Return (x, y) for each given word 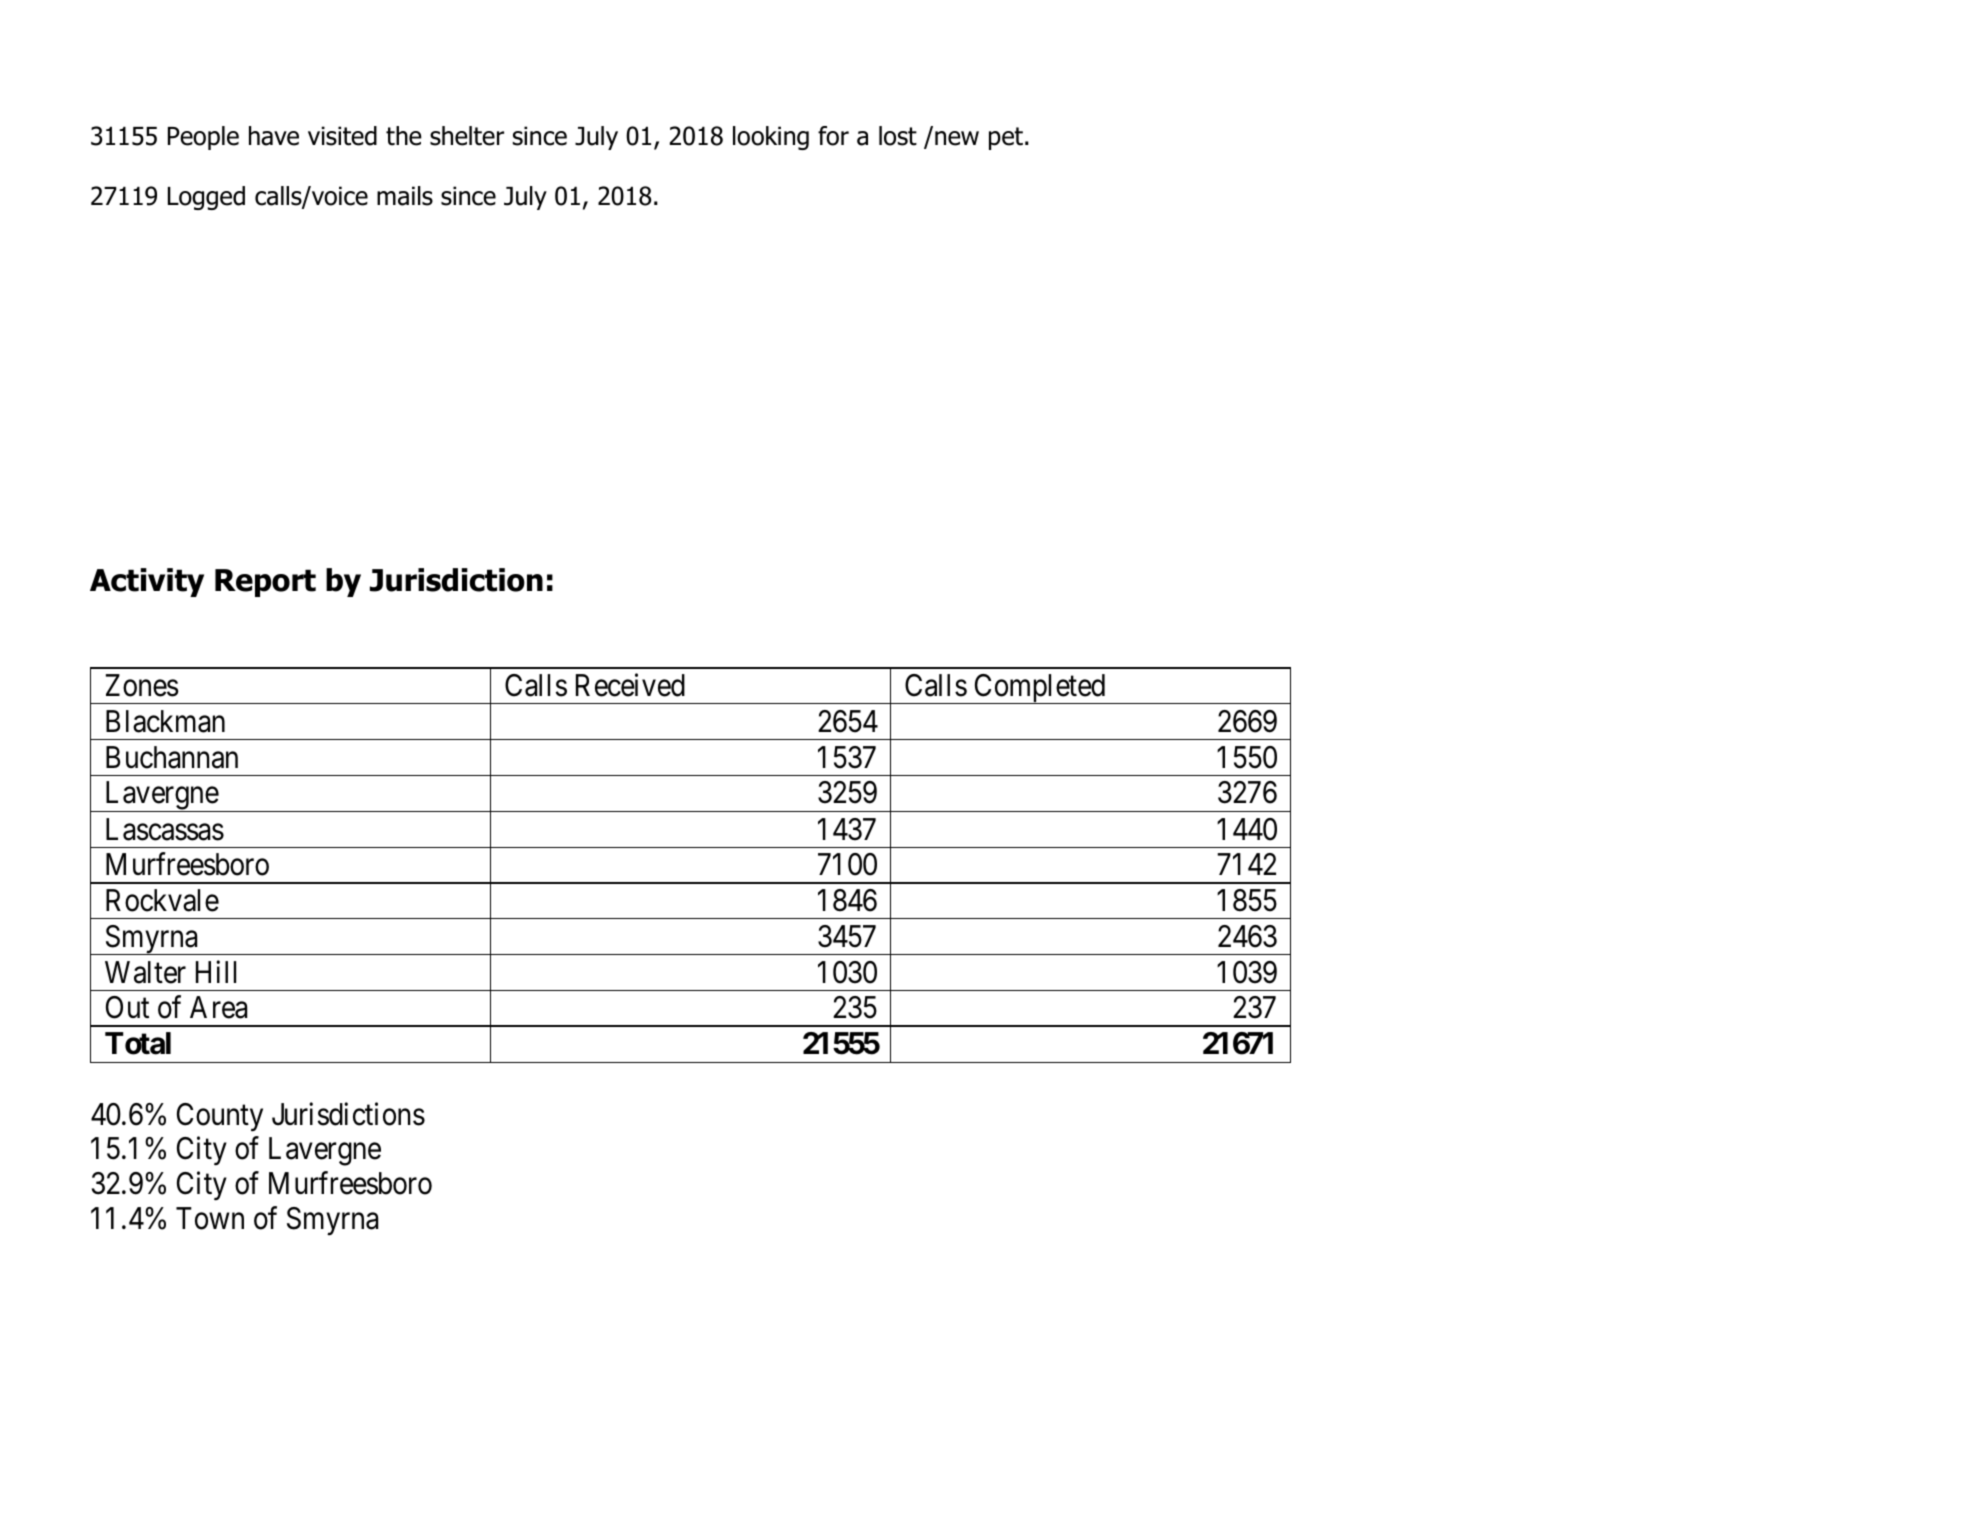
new (957, 138)
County (220, 1117)
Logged (206, 198)
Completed (1040, 689)
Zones (142, 685)
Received (630, 685)
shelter (467, 136)
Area (218, 1007)
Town (210, 1218)
